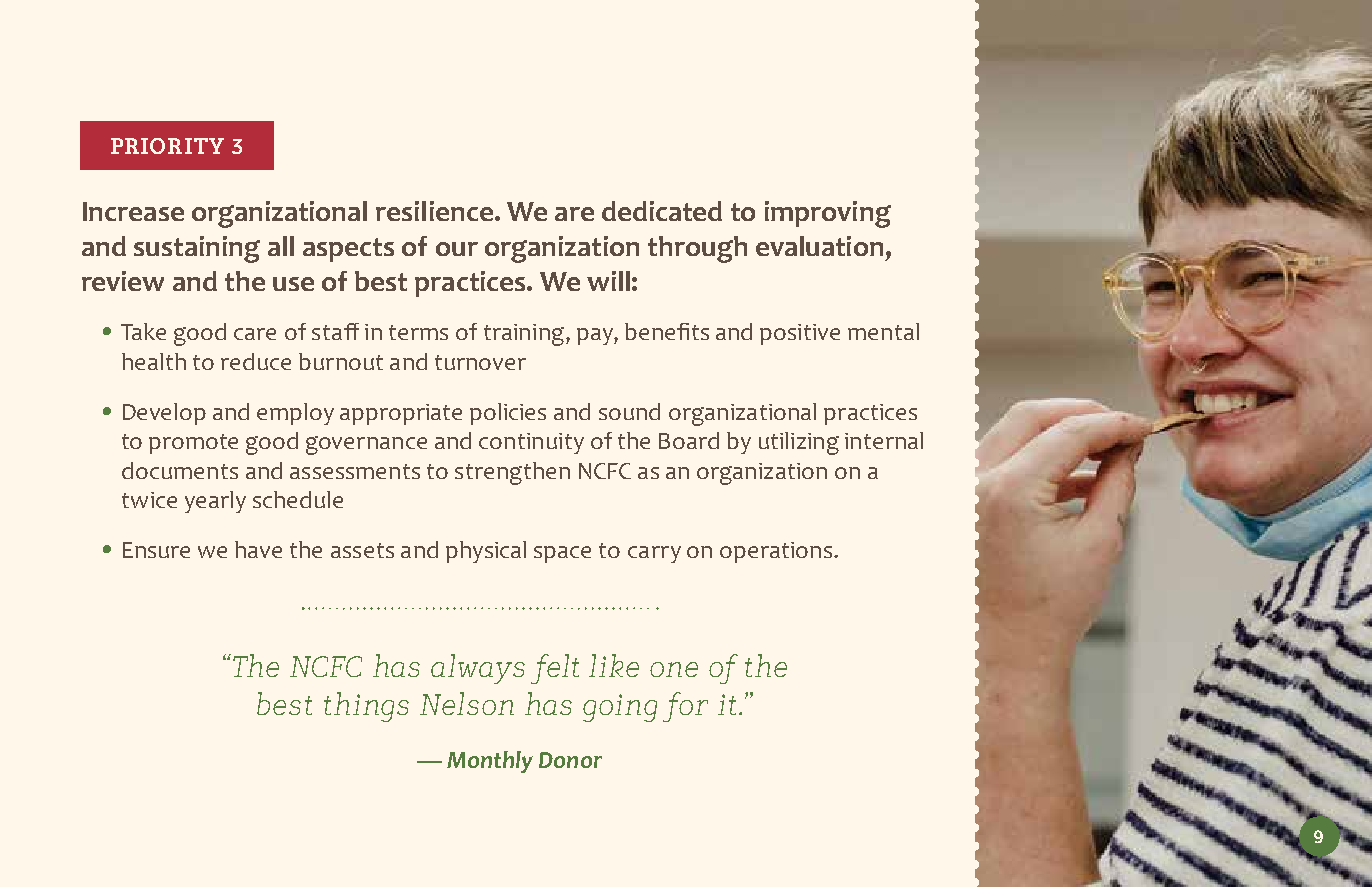 Image resolution: width=1372 pixels, height=887 pixels. Describe the element at coordinates (434, 211) in the screenshot. I see `resilience` at that location.
